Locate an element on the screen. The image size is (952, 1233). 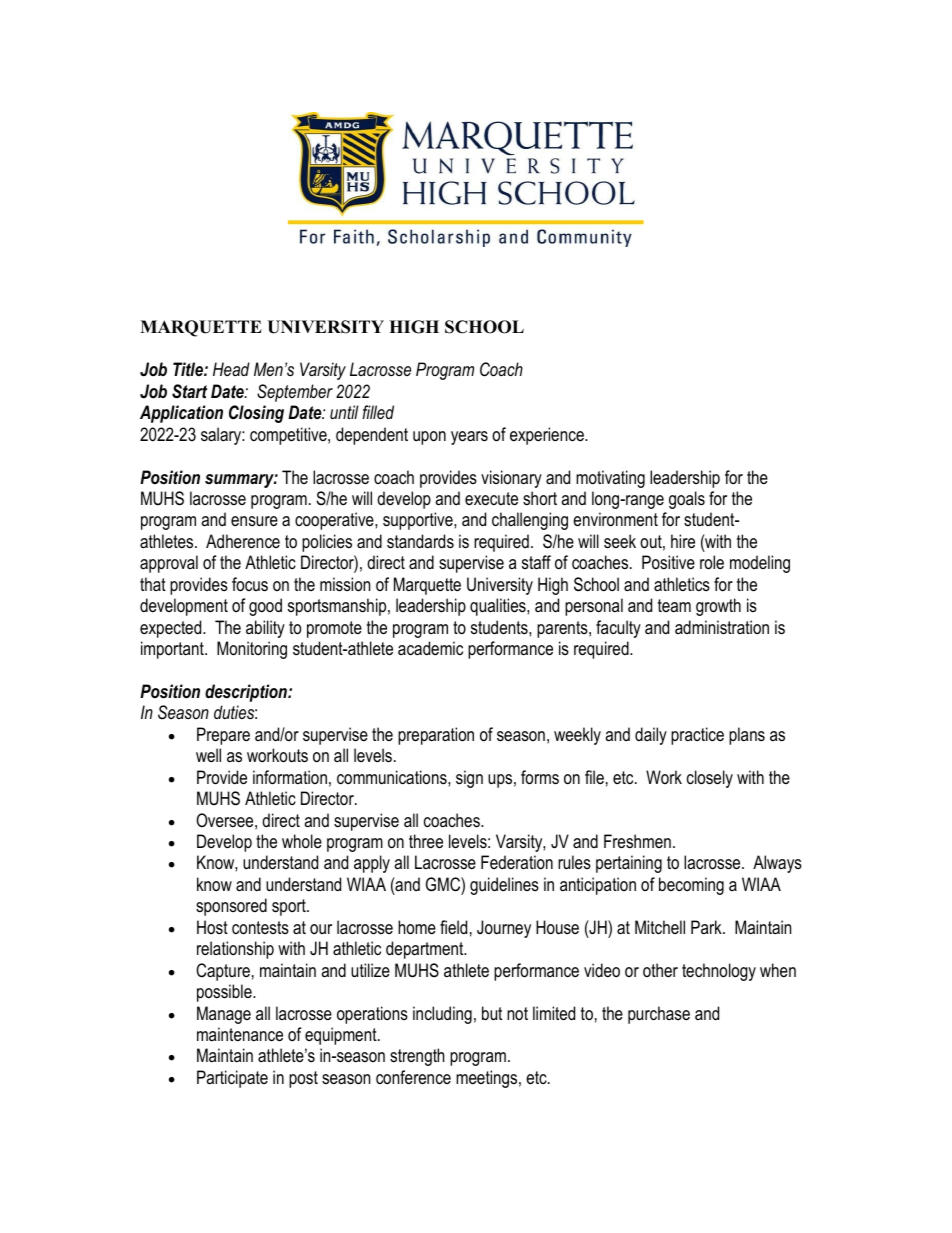
administration is located at coordinates (722, 627).
